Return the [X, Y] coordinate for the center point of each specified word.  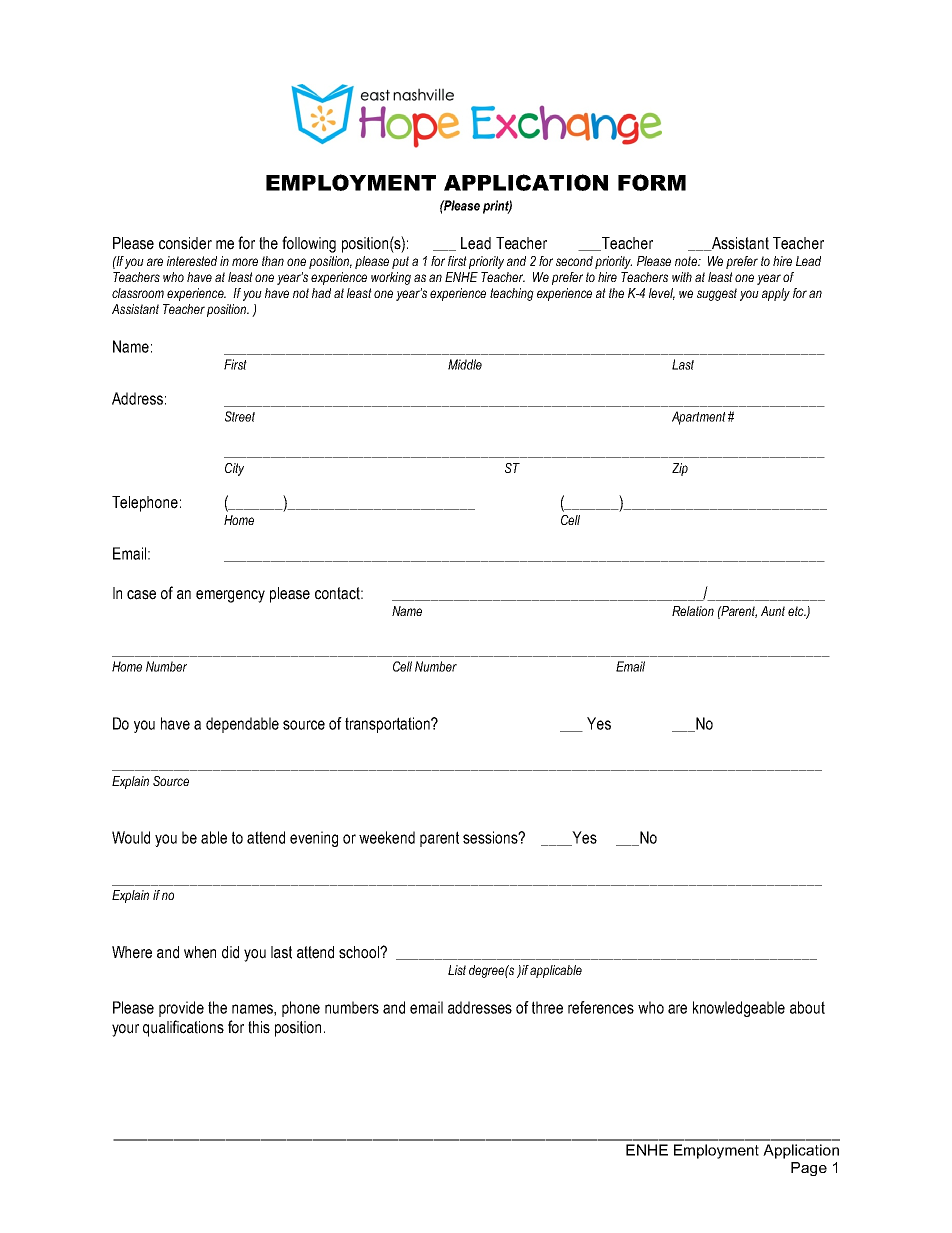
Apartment [699, 418]
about [807, 1007]
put [400, 262]
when [200, 952]
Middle [465, 364]
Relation [693, 611]
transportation [388, 725]
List [457, 970]
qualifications [183, 1028]
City [234, 469]
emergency [230, 596]
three [547, 1007]
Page [809, 1169]
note [687, 261]
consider [185, 243]
